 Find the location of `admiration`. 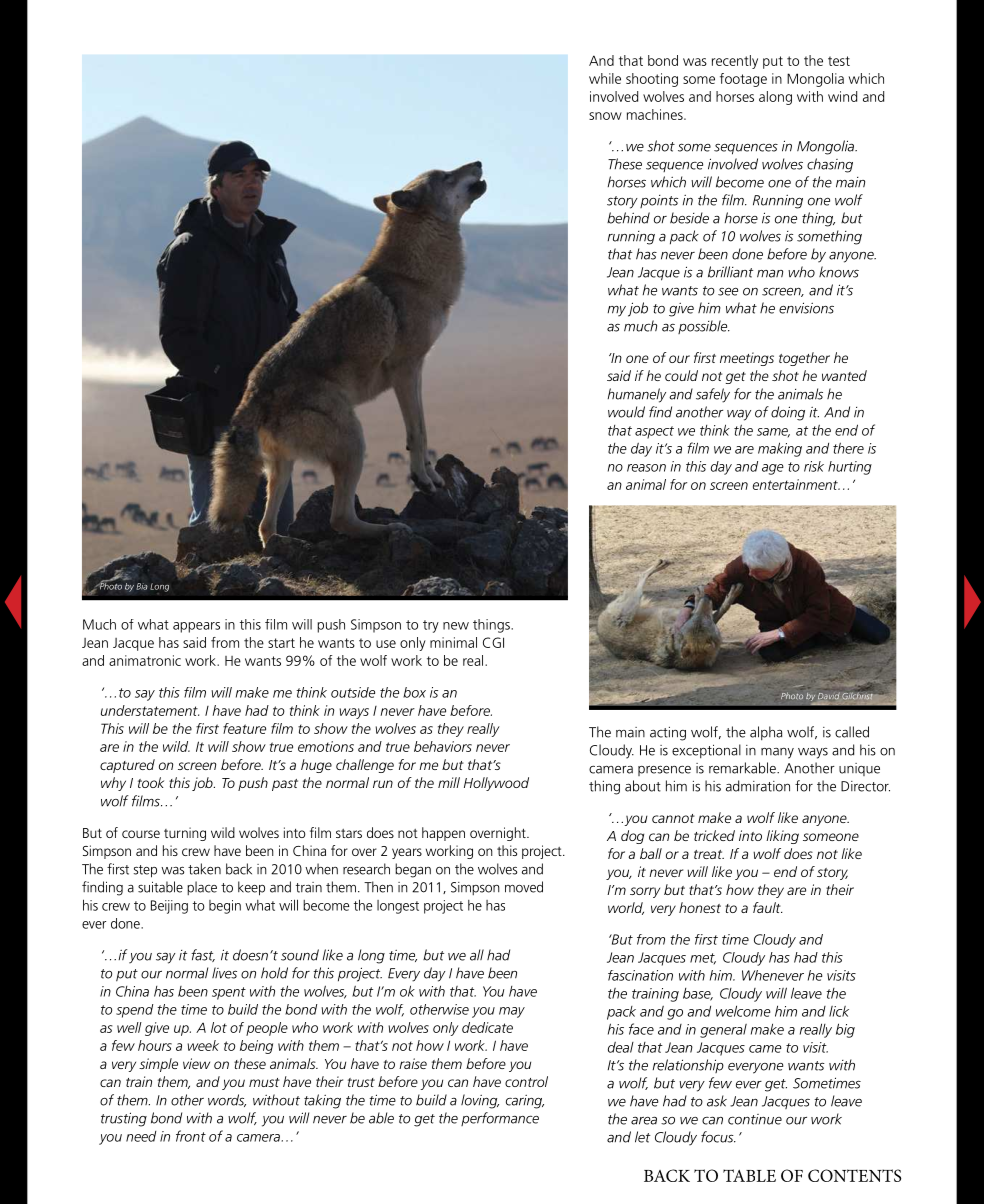

admiration is located at coordinates (758, 786).
